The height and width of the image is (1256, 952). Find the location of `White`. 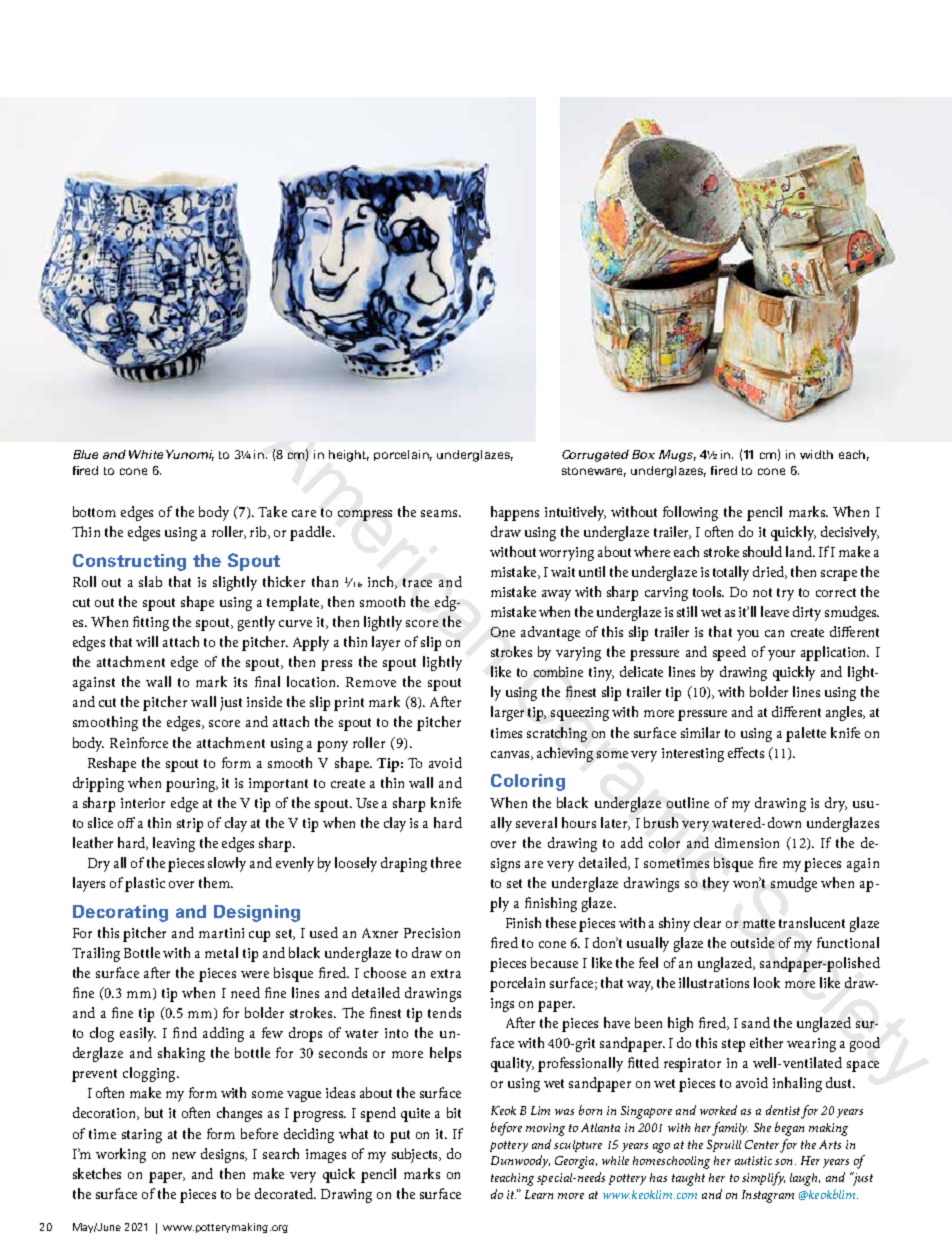

White is located at coordinates (146, 454).
